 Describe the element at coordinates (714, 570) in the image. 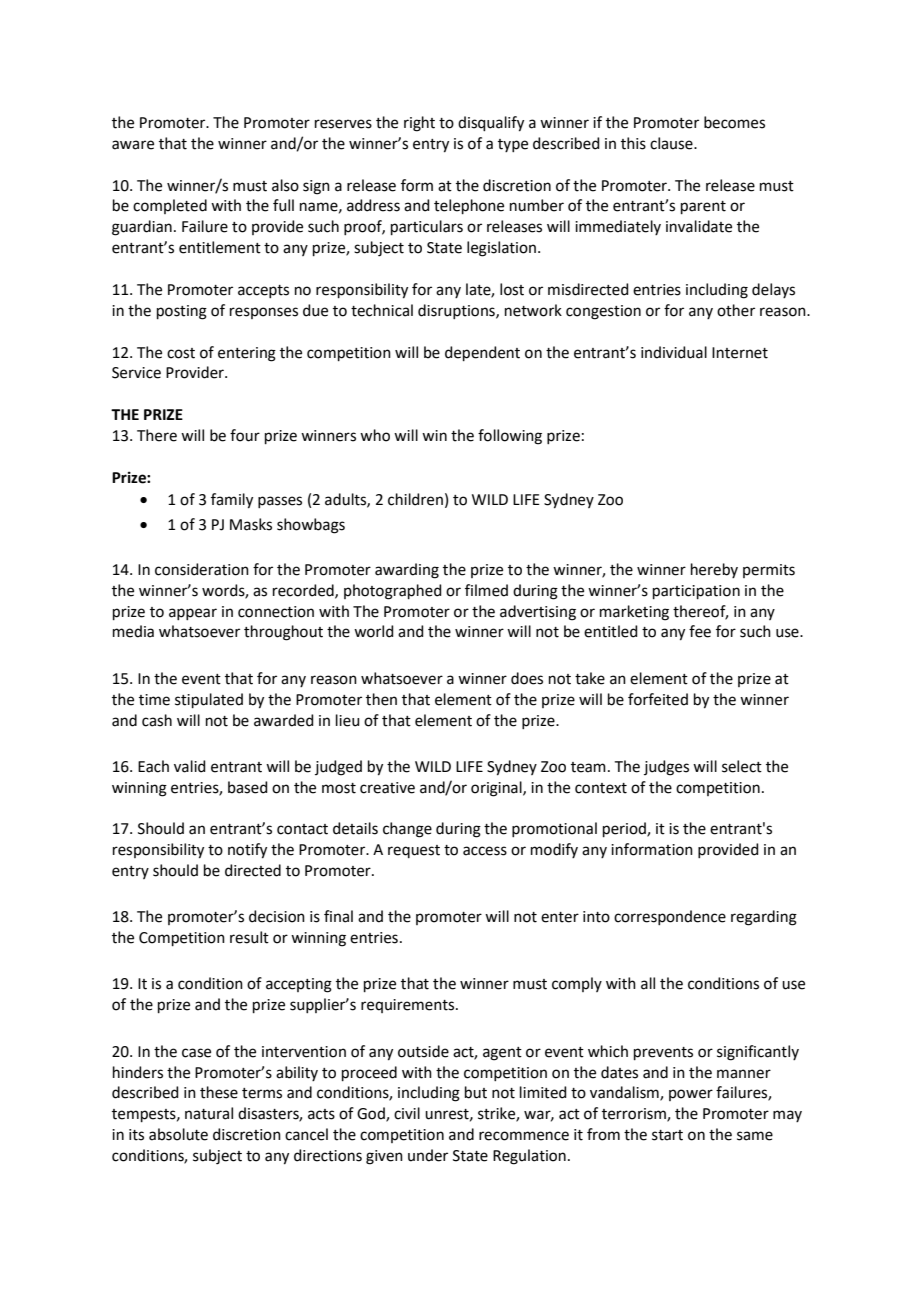

I see `hereby` at that location.
